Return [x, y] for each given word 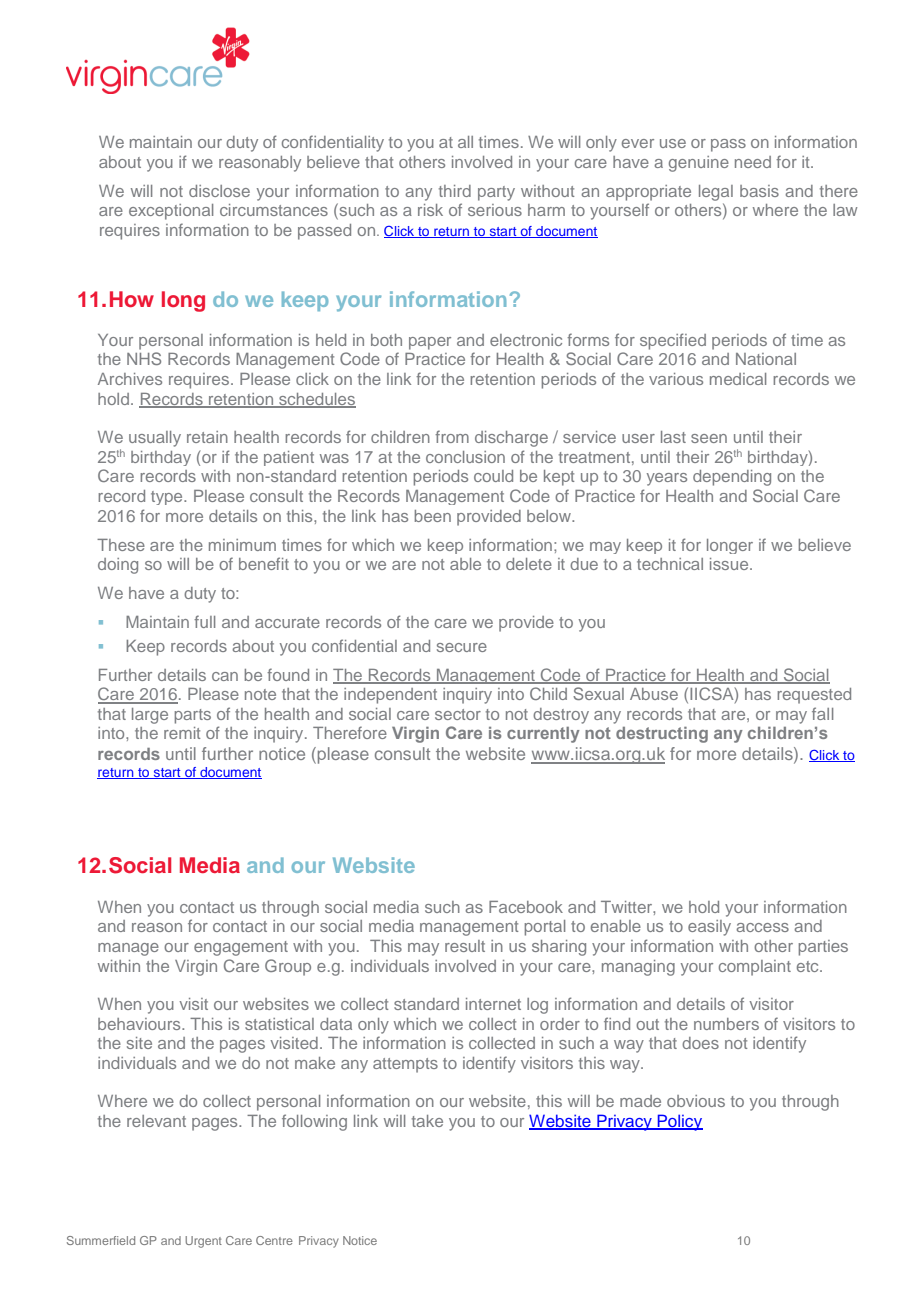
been [433, 516]
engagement [241, 948]
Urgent [203, 1242]
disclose [219, 191]
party [496, 193]
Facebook [526, 907]
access [762, 927]
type [168, 498]
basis [759, 191]
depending [732, 478]
